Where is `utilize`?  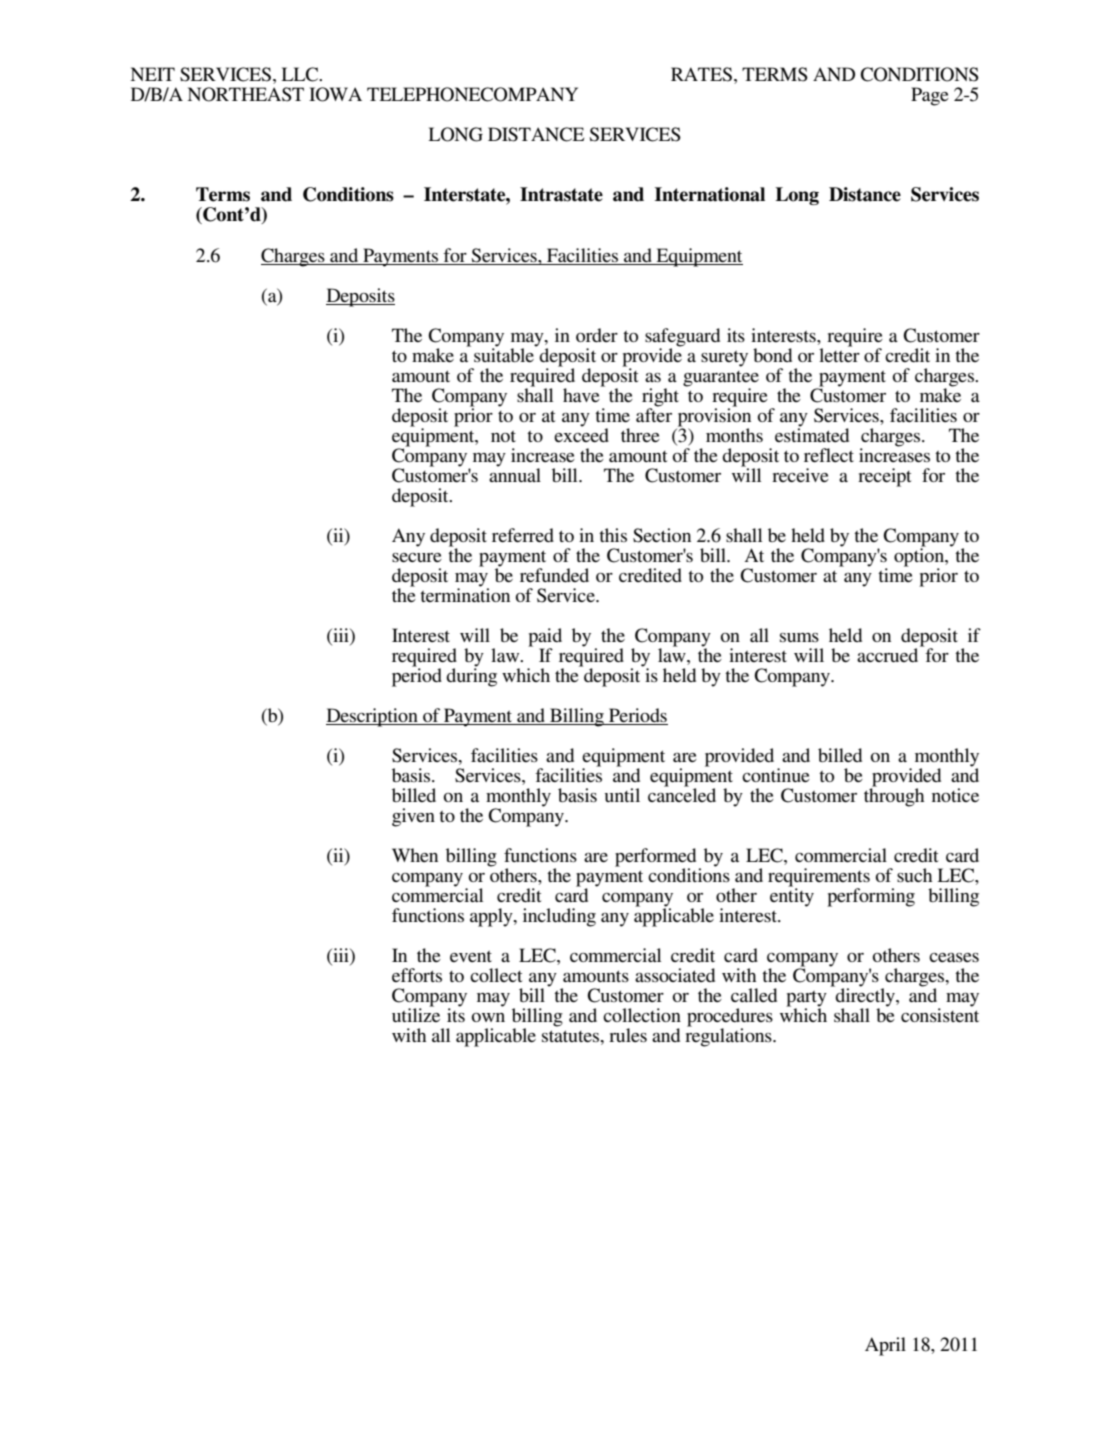 utilize is located at coordinates (416, 1014).
